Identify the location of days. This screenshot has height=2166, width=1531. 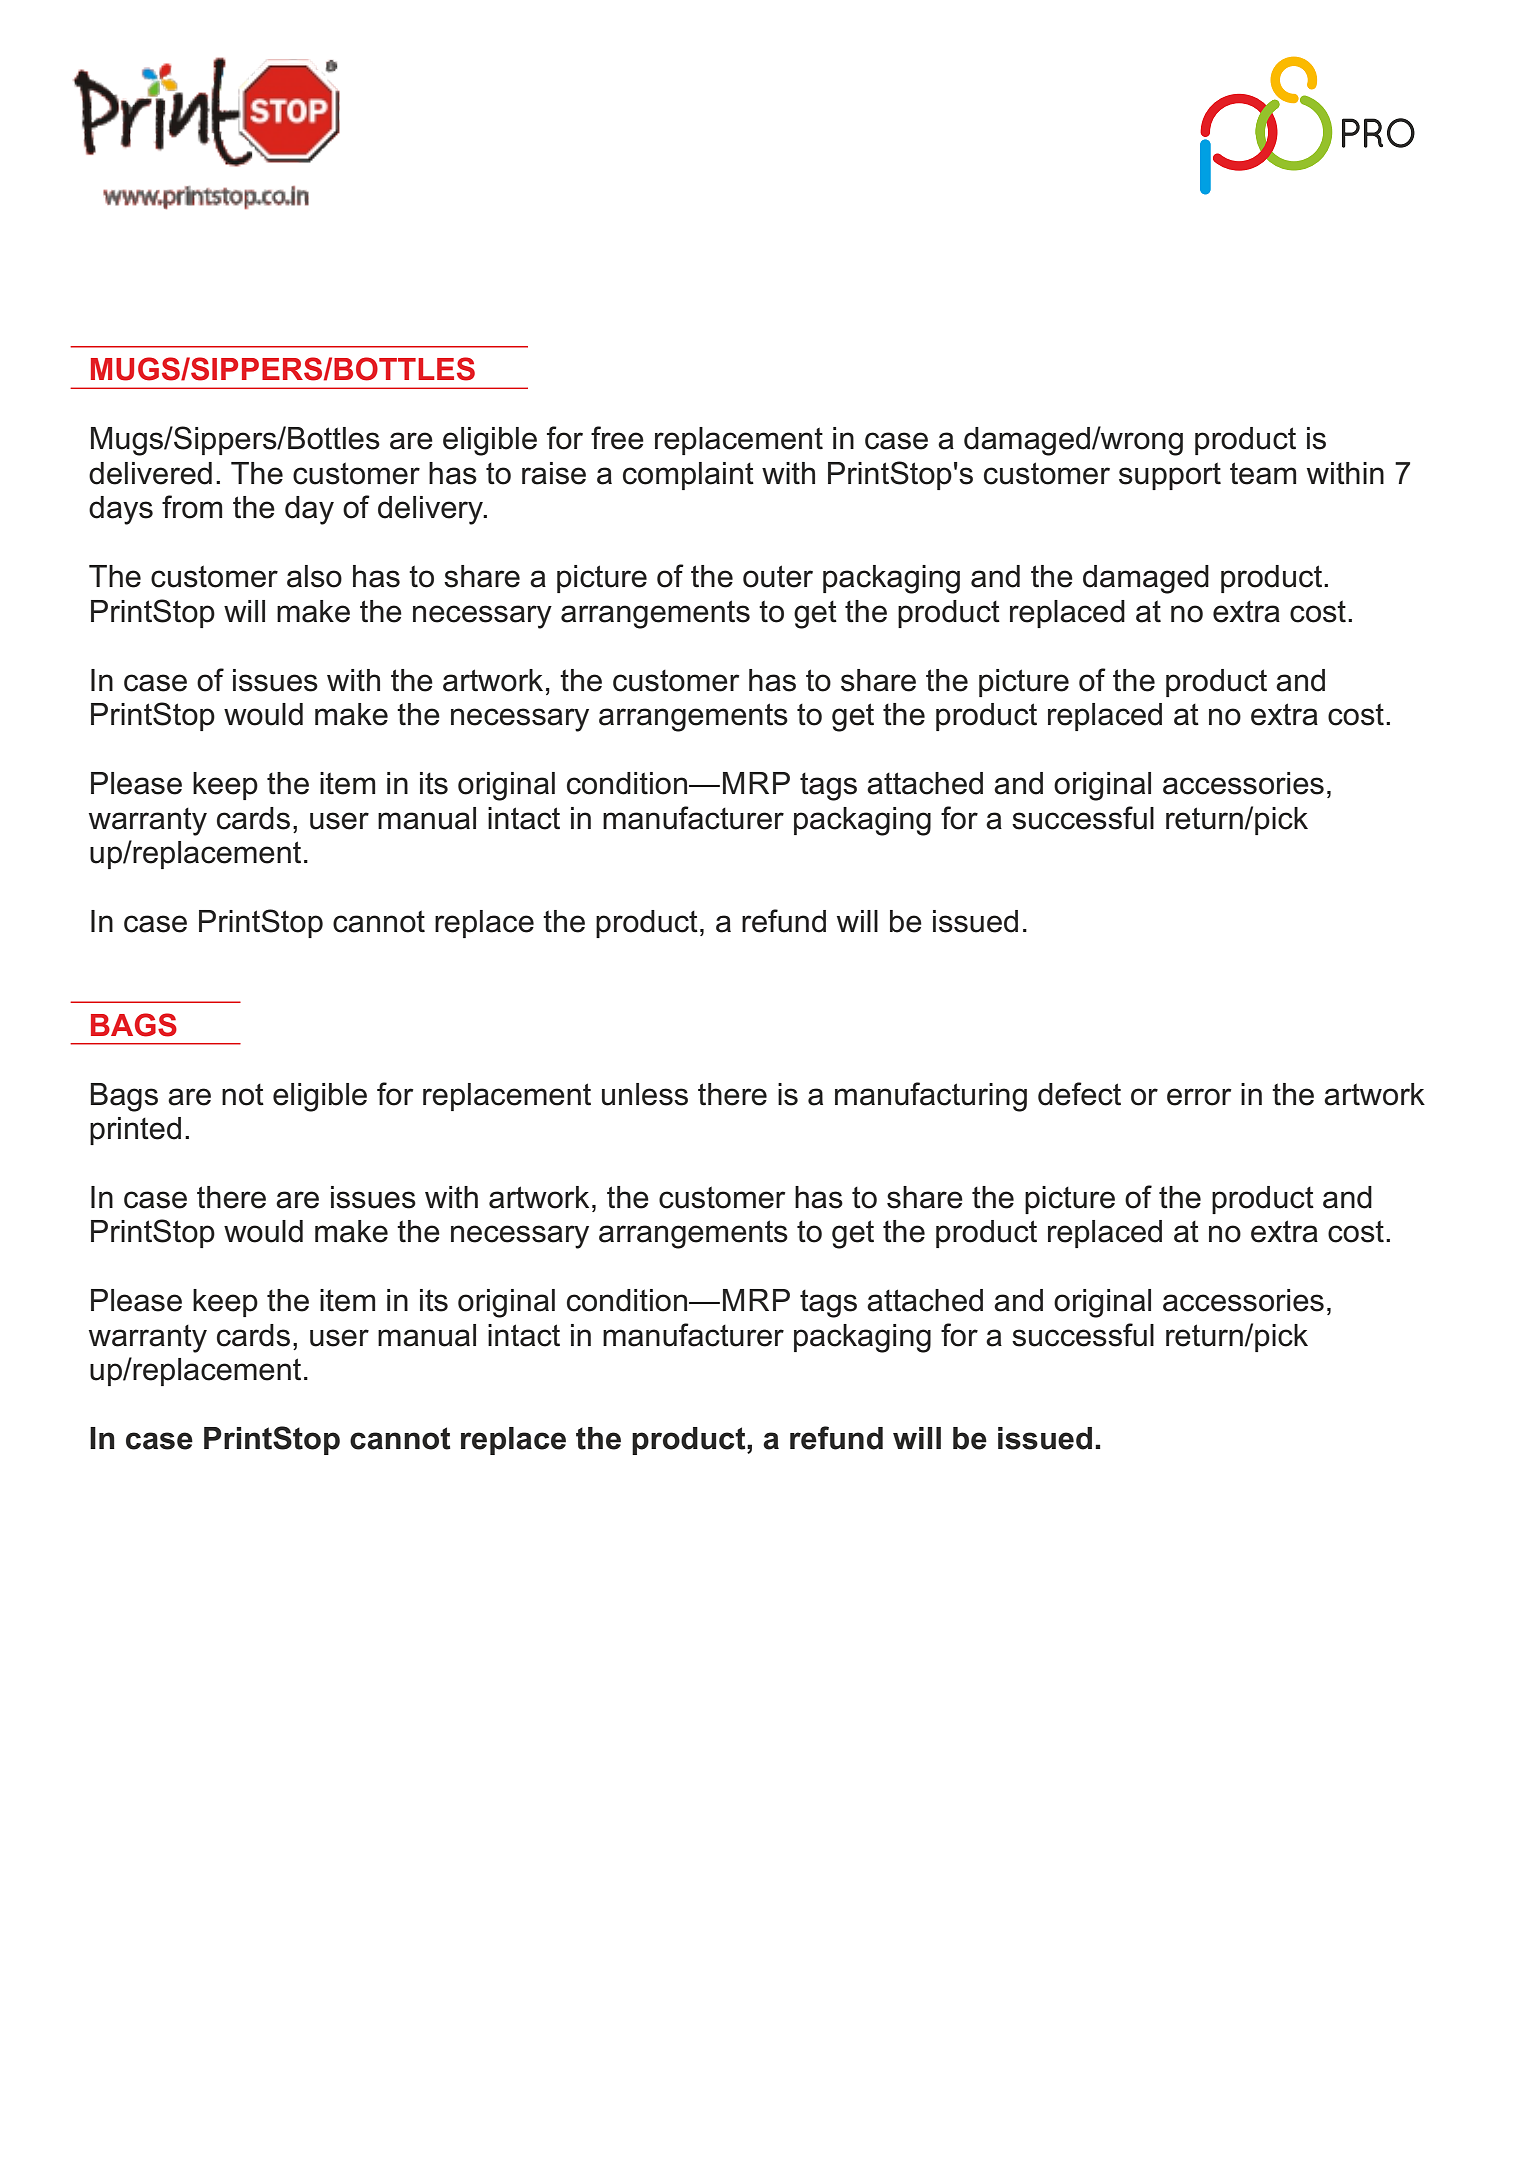
(121, 510).
